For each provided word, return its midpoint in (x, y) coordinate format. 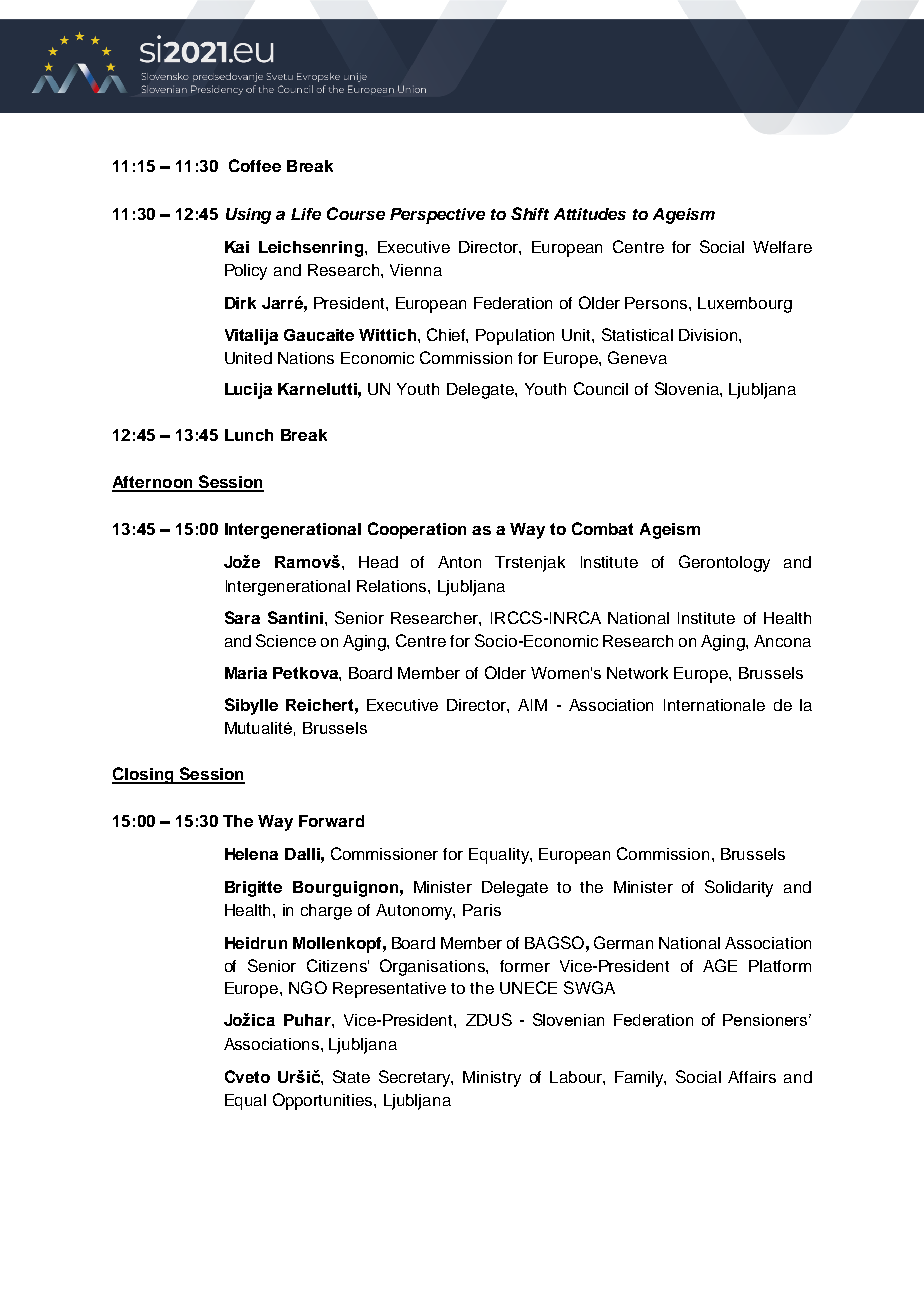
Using (248, 216)
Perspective (437, 216)
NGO (308, 987)
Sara (242, 617)
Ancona (782, 641)
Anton (459, 562)
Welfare (782, 247)
